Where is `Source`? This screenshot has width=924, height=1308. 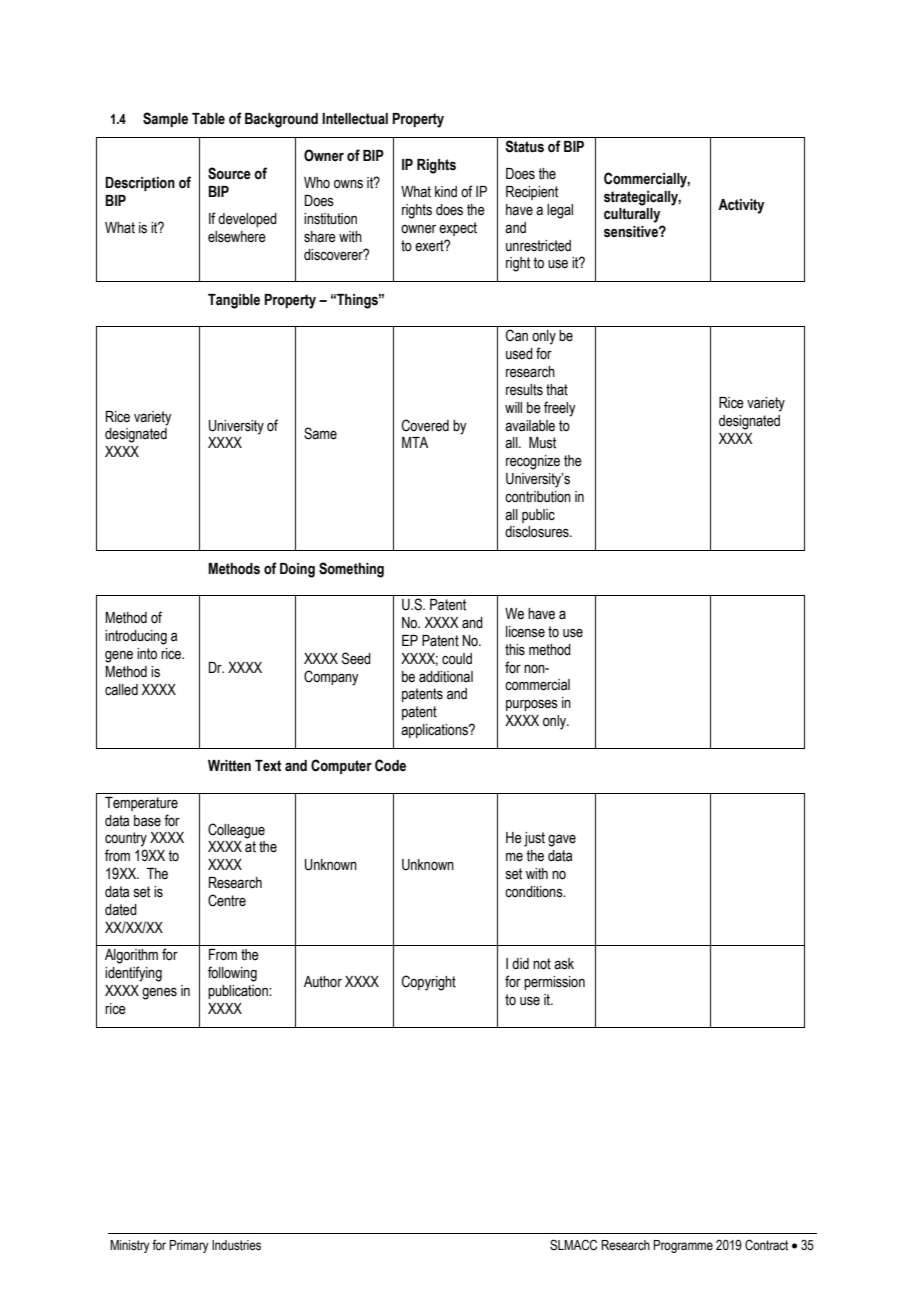
Source is located at coordinates (229, 173).
